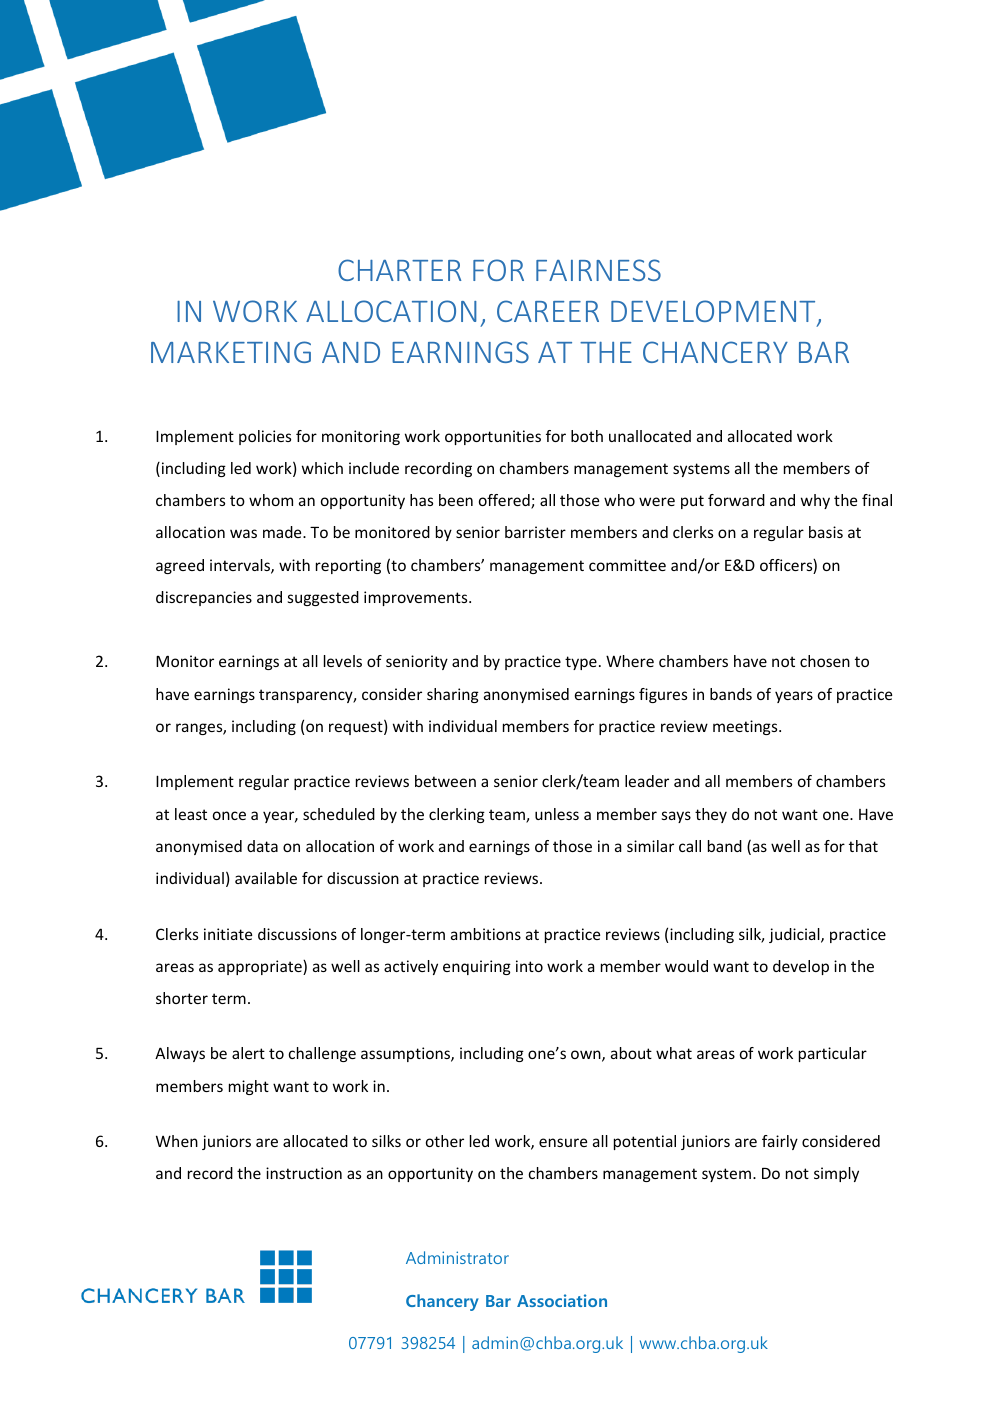 This screenshot has height=1412, width=999. Describe the element at coordinates (231, 352) in the screenshot. I see `MARKETING` at that location.
